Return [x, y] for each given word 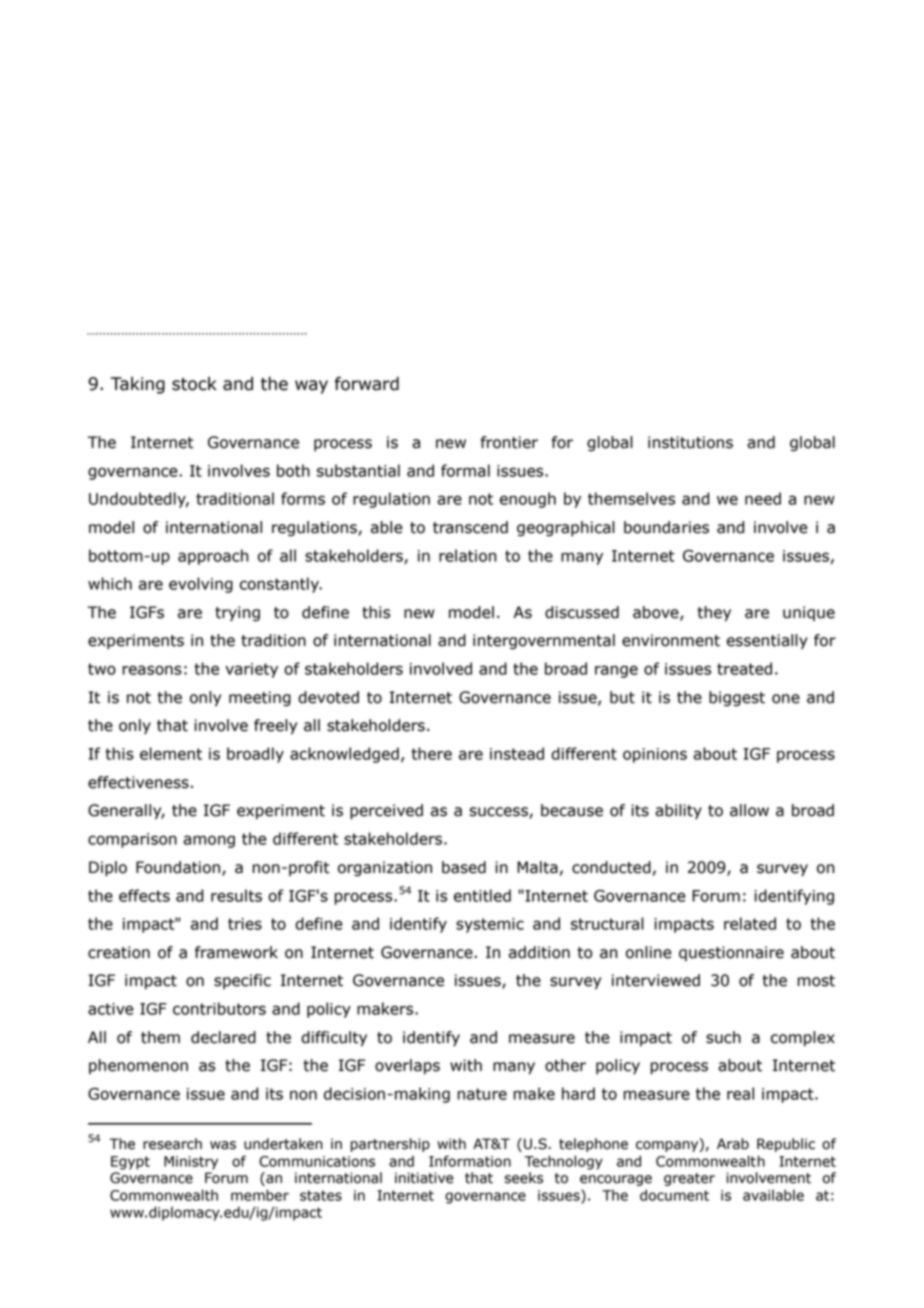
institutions [690, 442]
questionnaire [731, 953]
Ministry [191, 1163]
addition [539, 952]
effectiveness [138, 782]
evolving [201, 585]
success [499, 813]
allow [749, 810]
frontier [509, 442]
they [714, 614]
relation [468, 555]
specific [242, 981]
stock [194, 384]
